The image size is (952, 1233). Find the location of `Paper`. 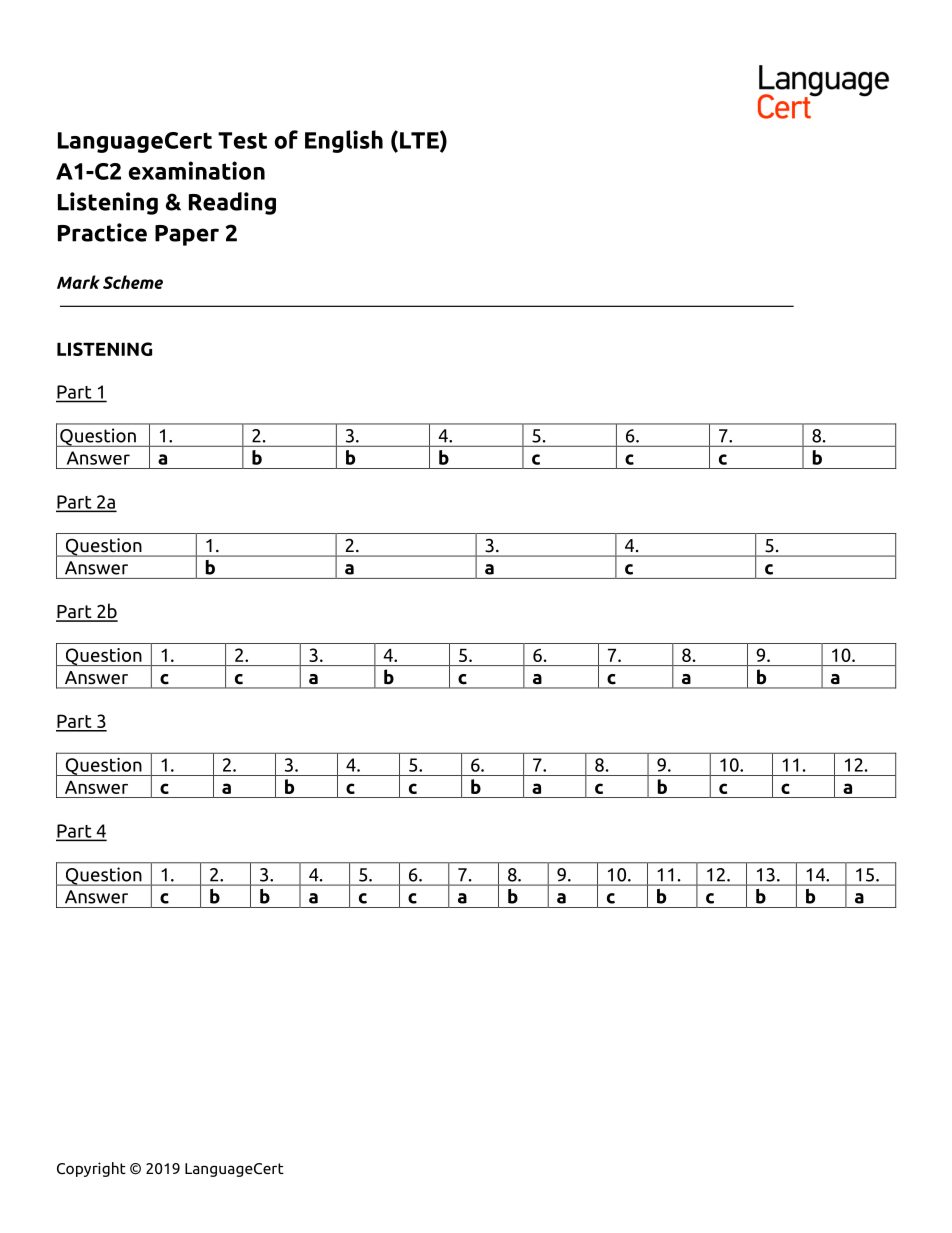

Paper is located at coordinates (187, 235).
